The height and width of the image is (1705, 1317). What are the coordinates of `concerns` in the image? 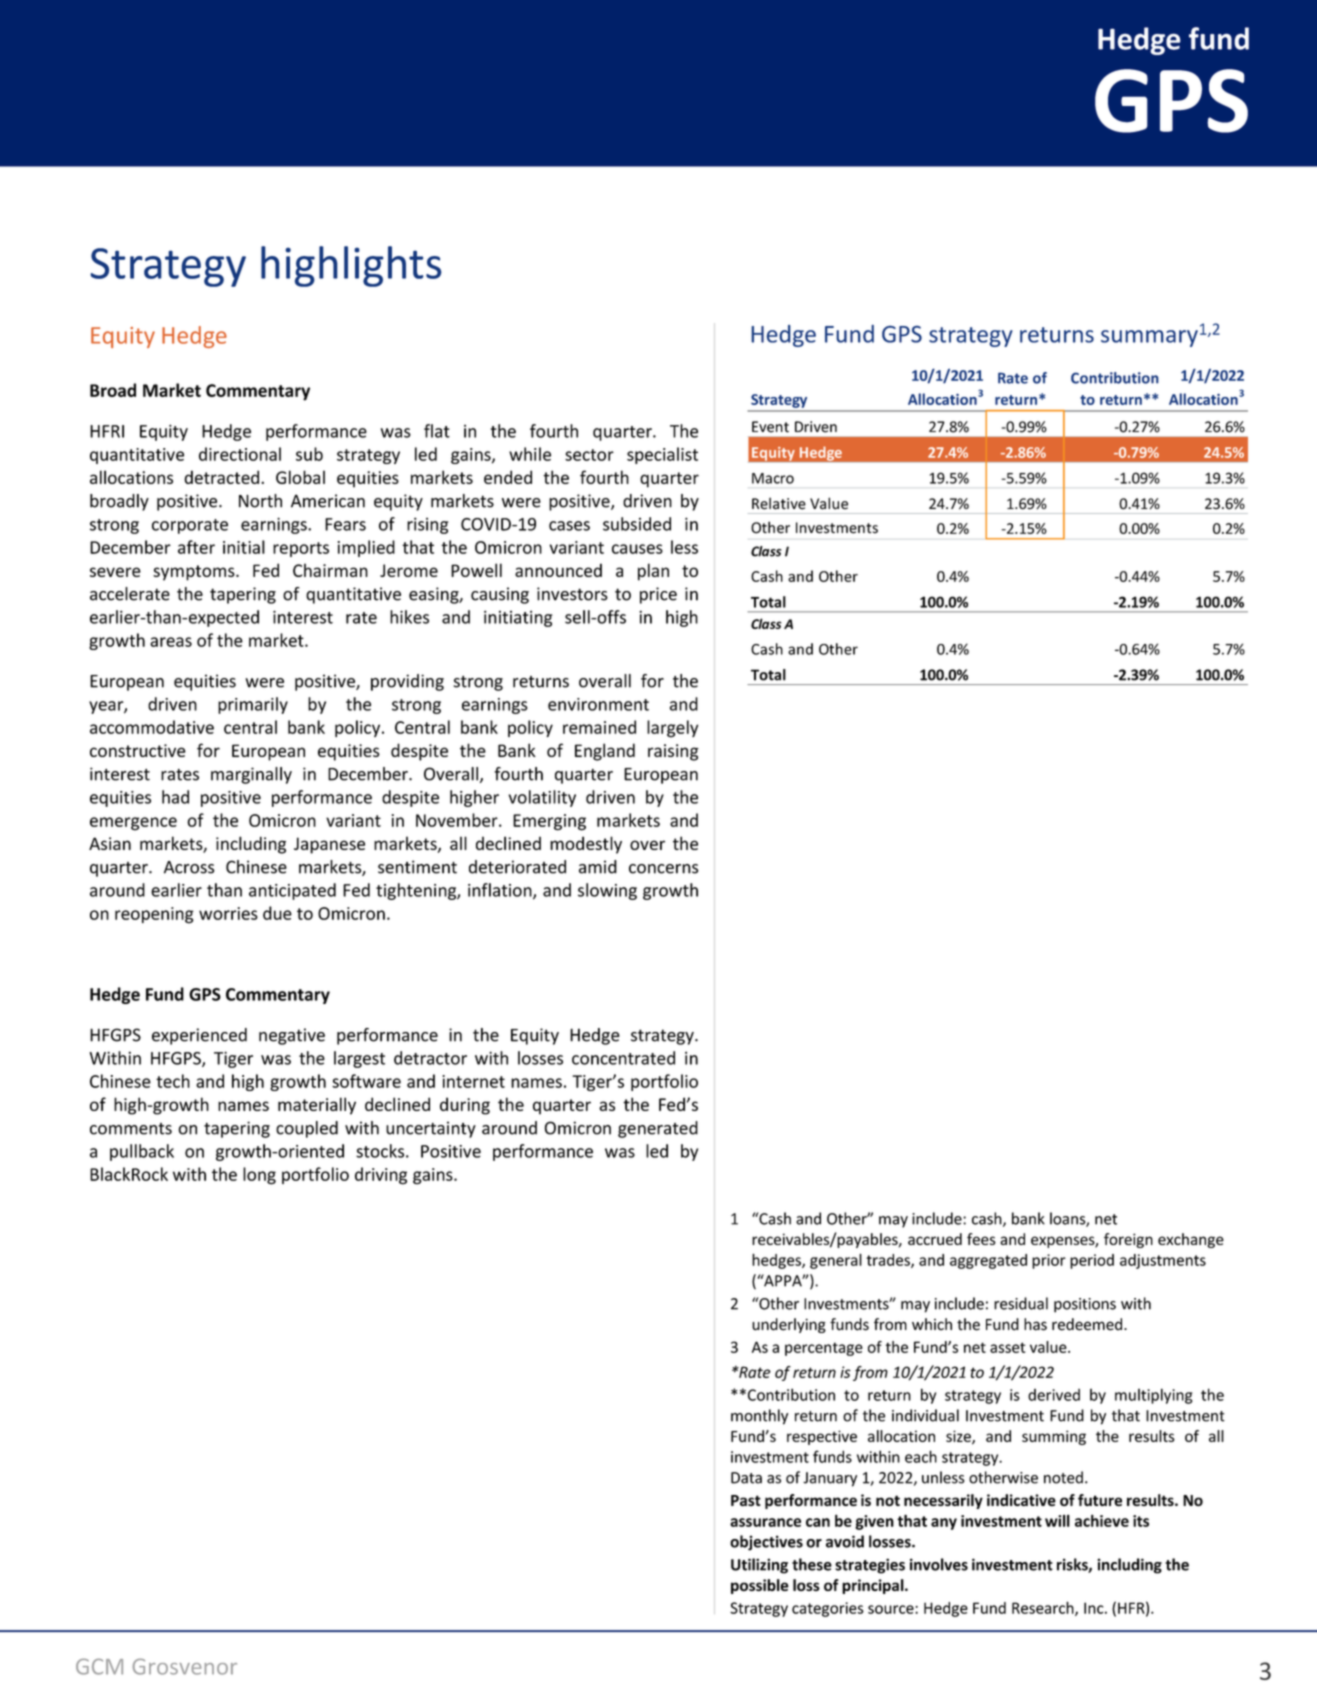 It's located at (663, 869).
